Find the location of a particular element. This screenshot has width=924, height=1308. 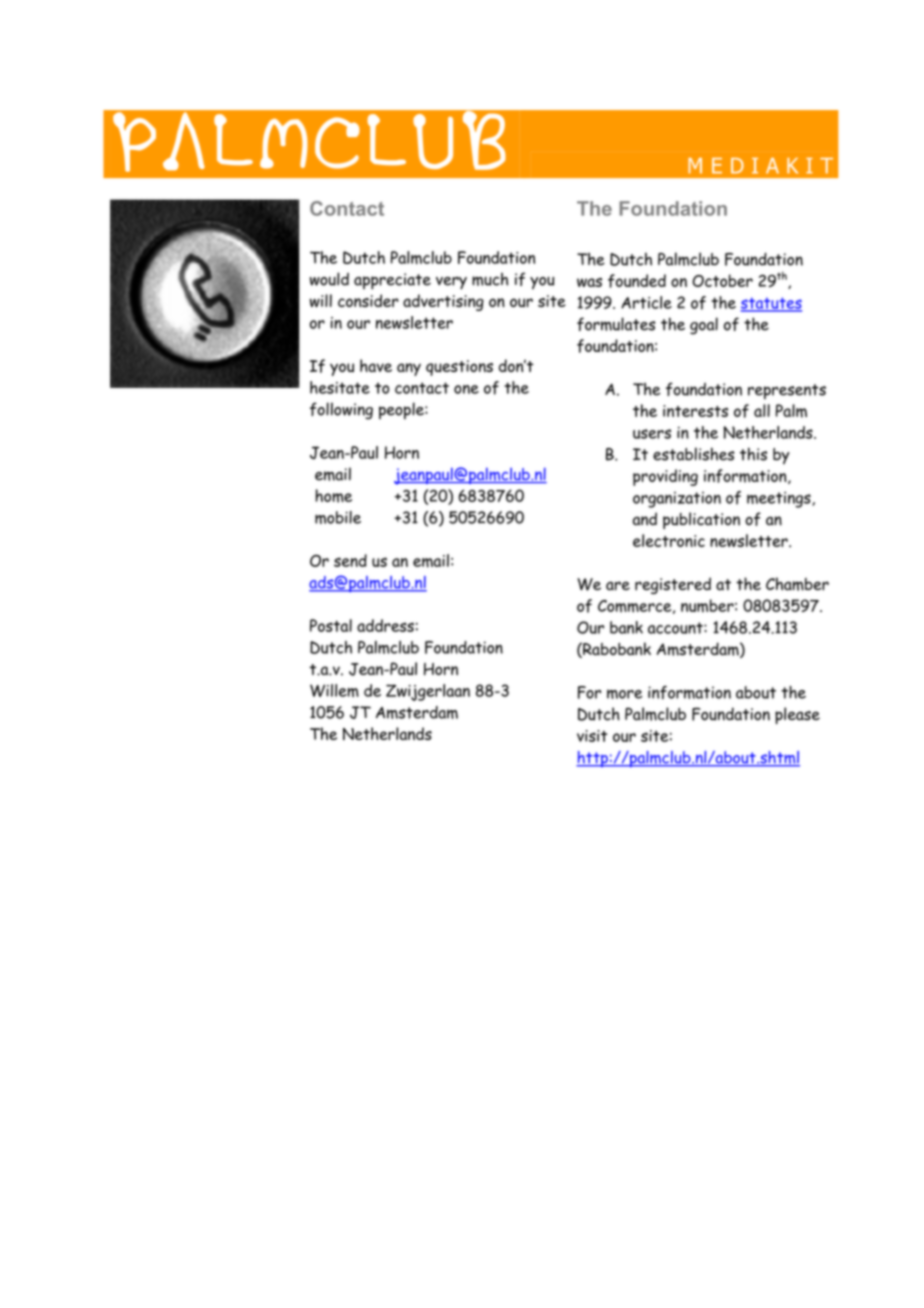

send is located at coordinates (350, 560).
